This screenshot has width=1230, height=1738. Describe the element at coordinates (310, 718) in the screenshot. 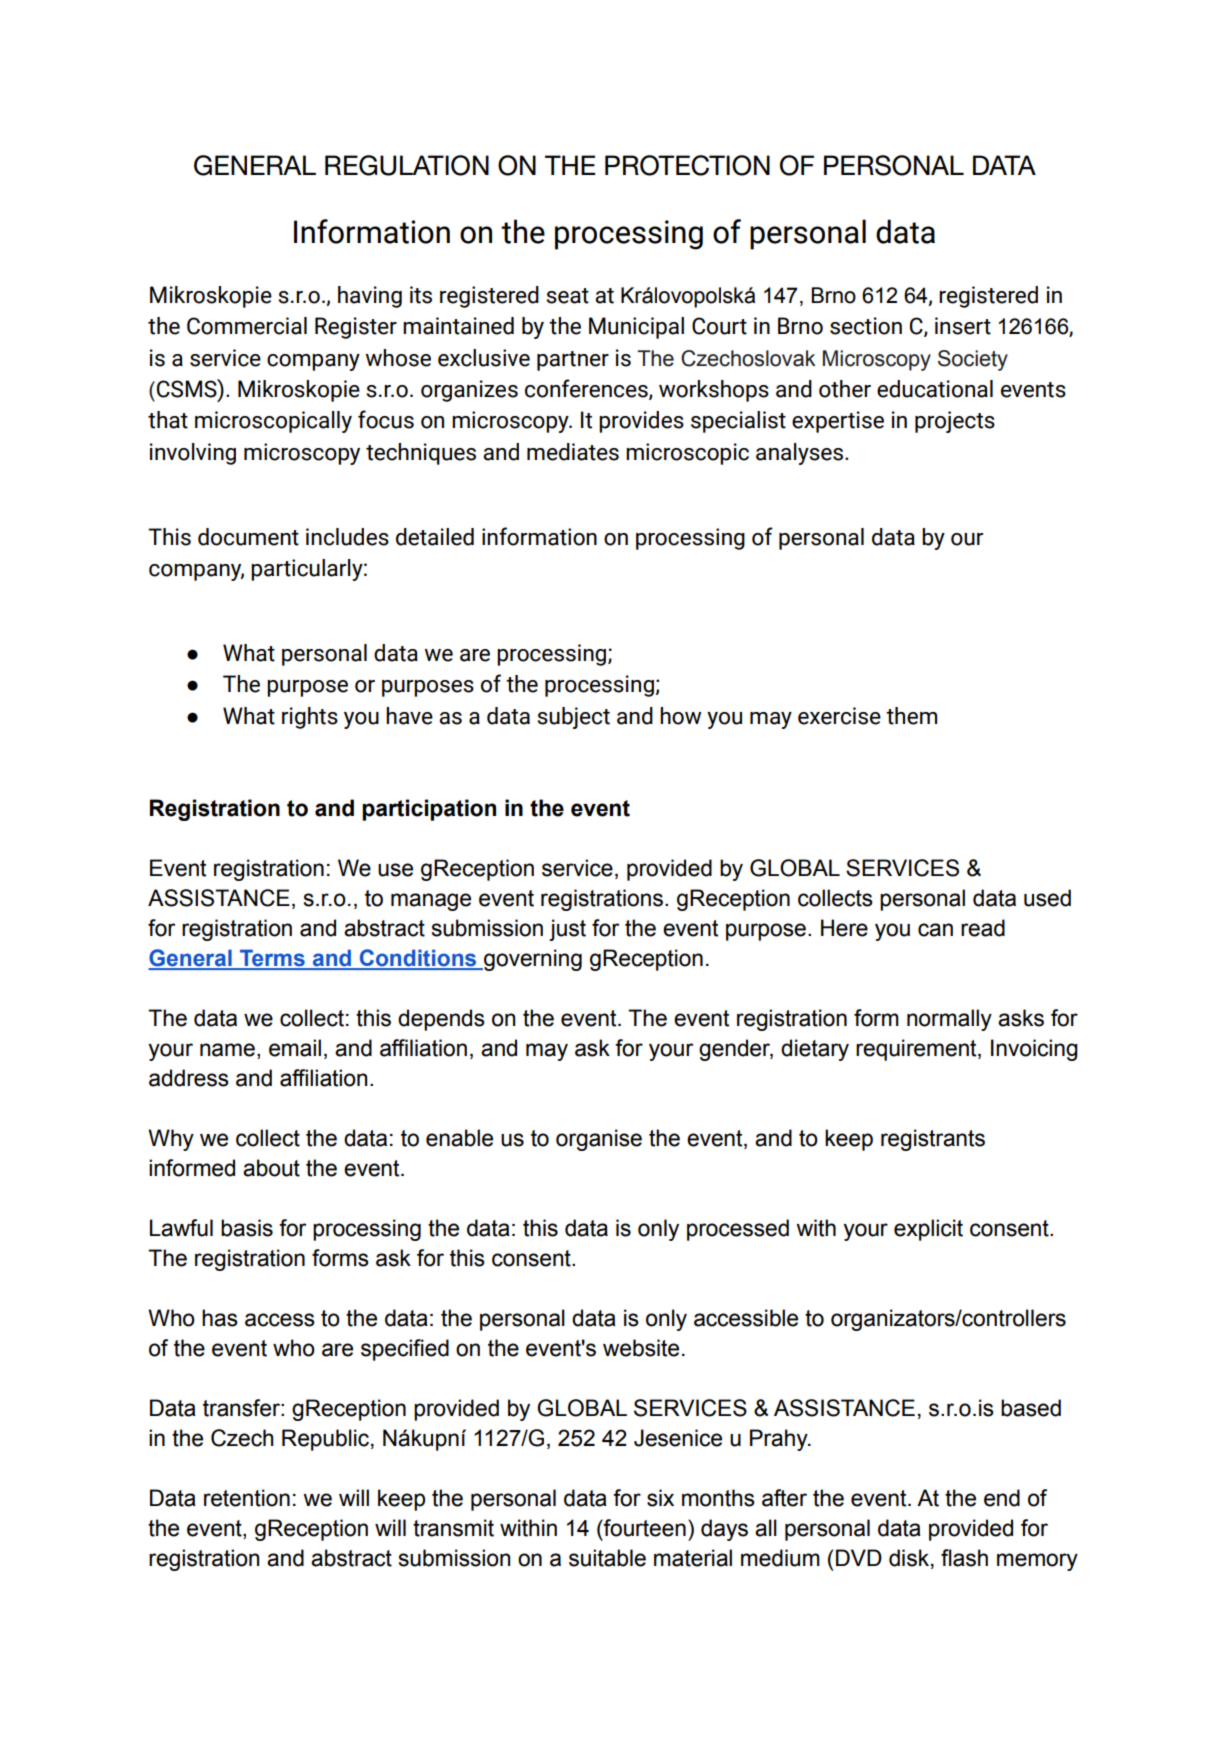

I see `rights` at that location.
